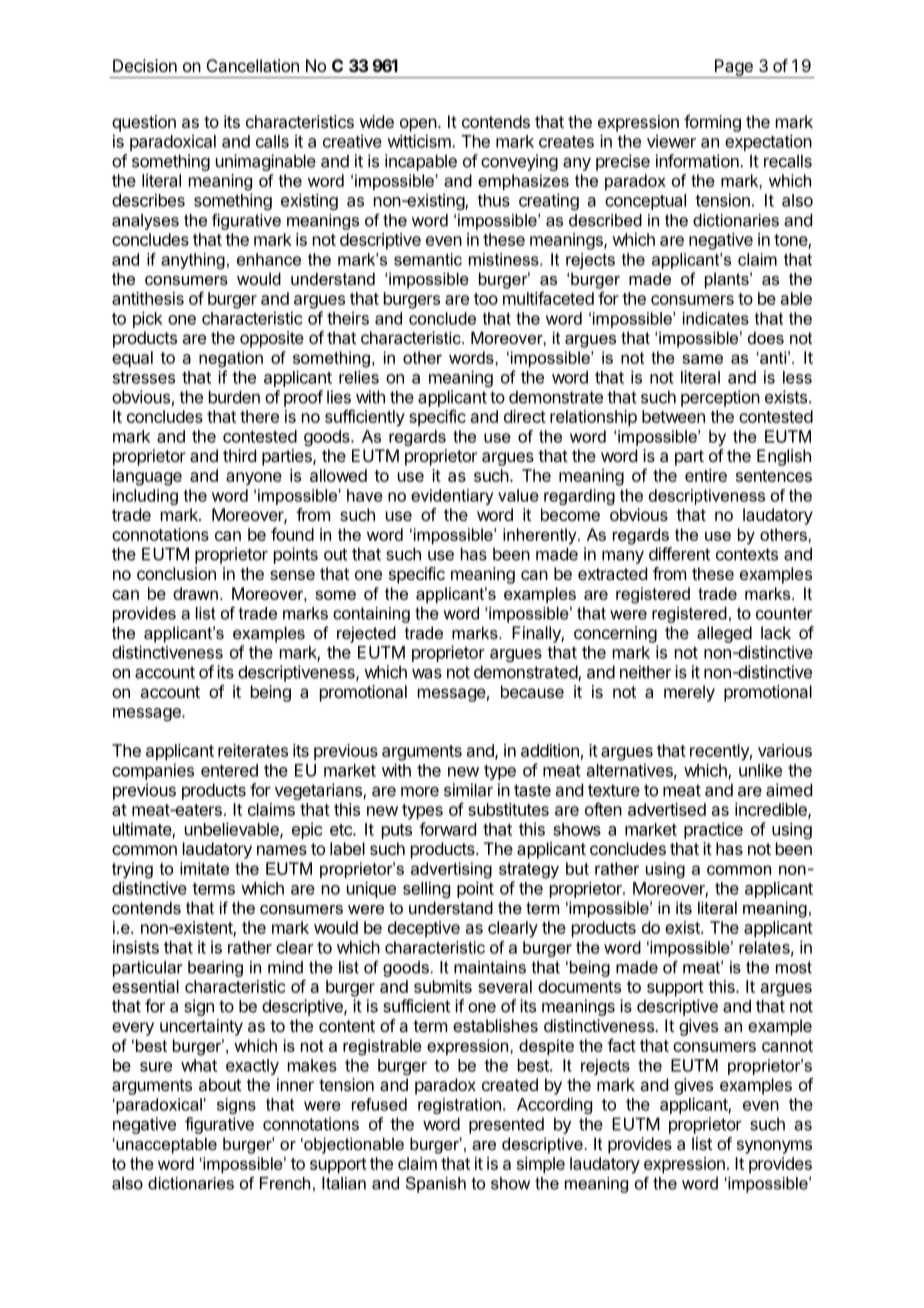 Image resolution: width=924 pixels, height=1308 pixels. I want to click on too, so click(486, 299).
